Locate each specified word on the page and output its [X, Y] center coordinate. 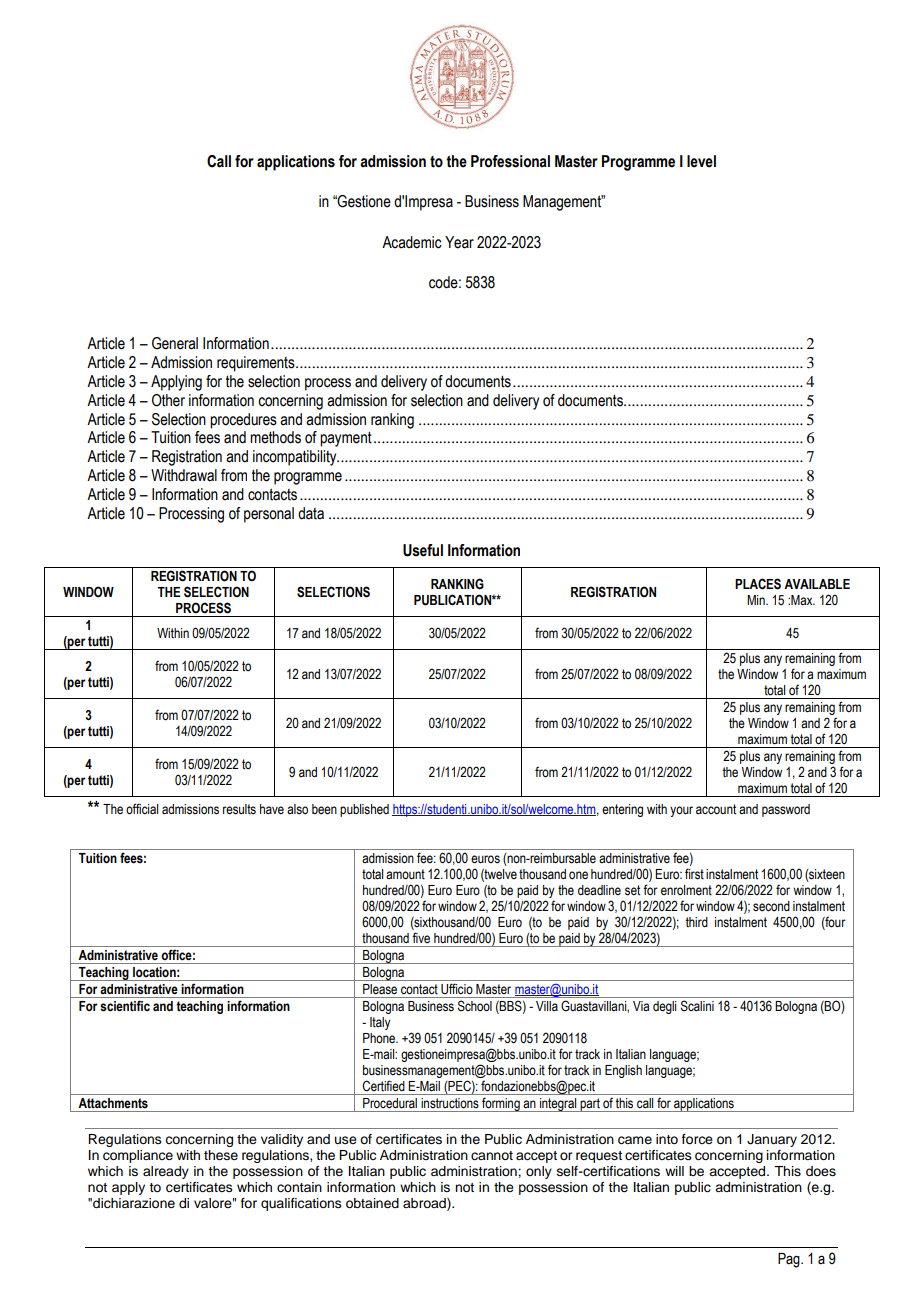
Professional [510, 161]
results [239, 809]
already [166, 1172]
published [364, 810]
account [716, 809]
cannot [492, 1156]
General [175, 343]
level [701, 161]
